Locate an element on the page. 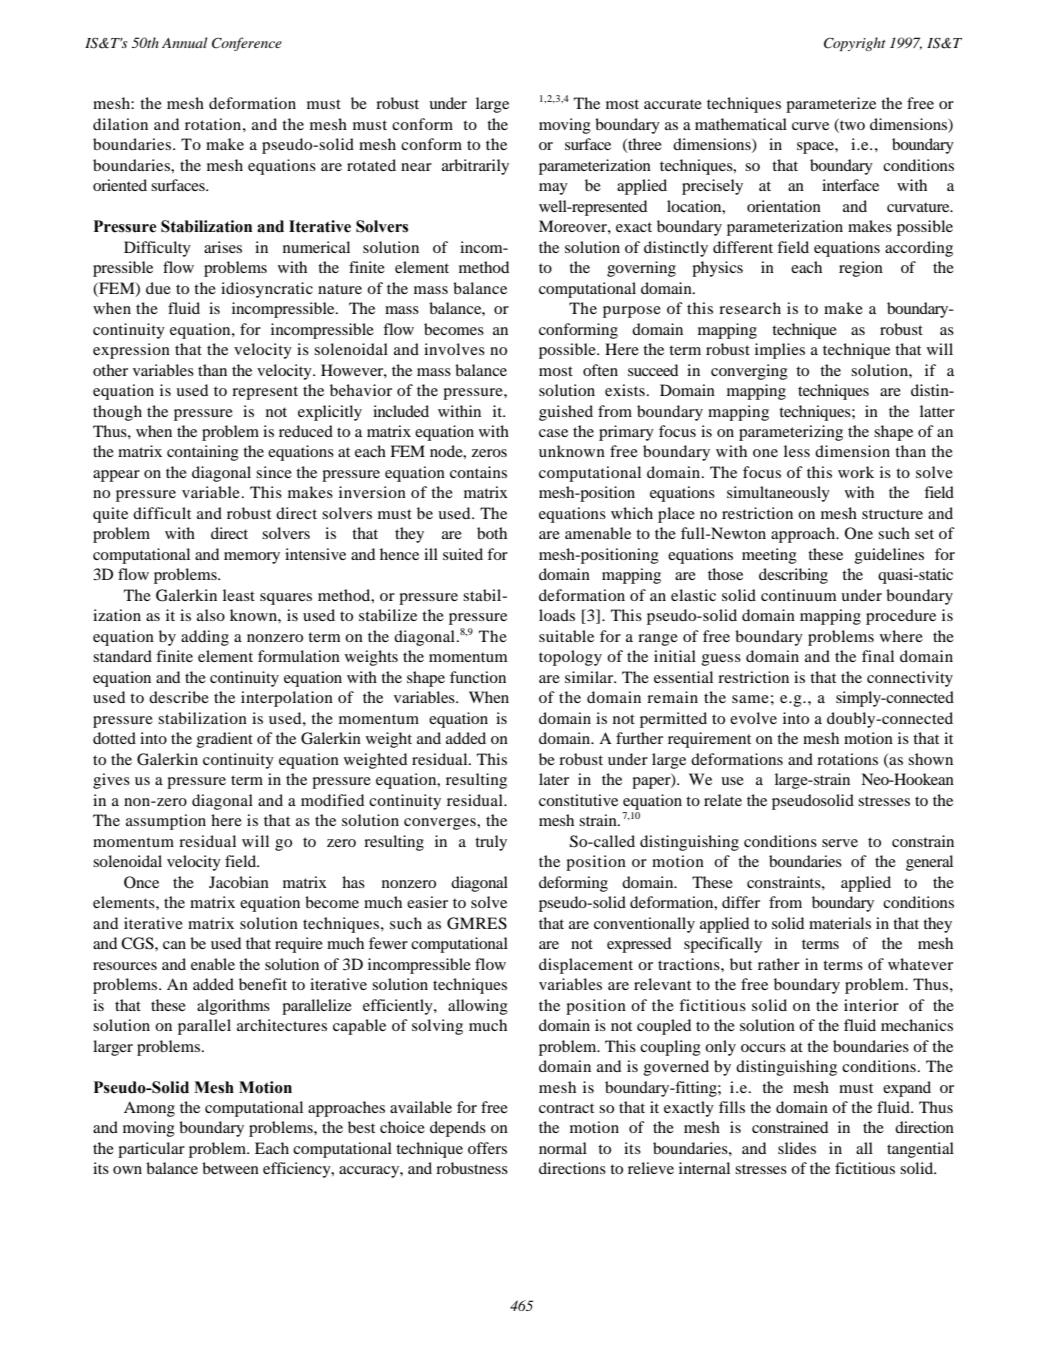 This document has height=1352, width=1045. dilation is located at coordinates (120, 124).
